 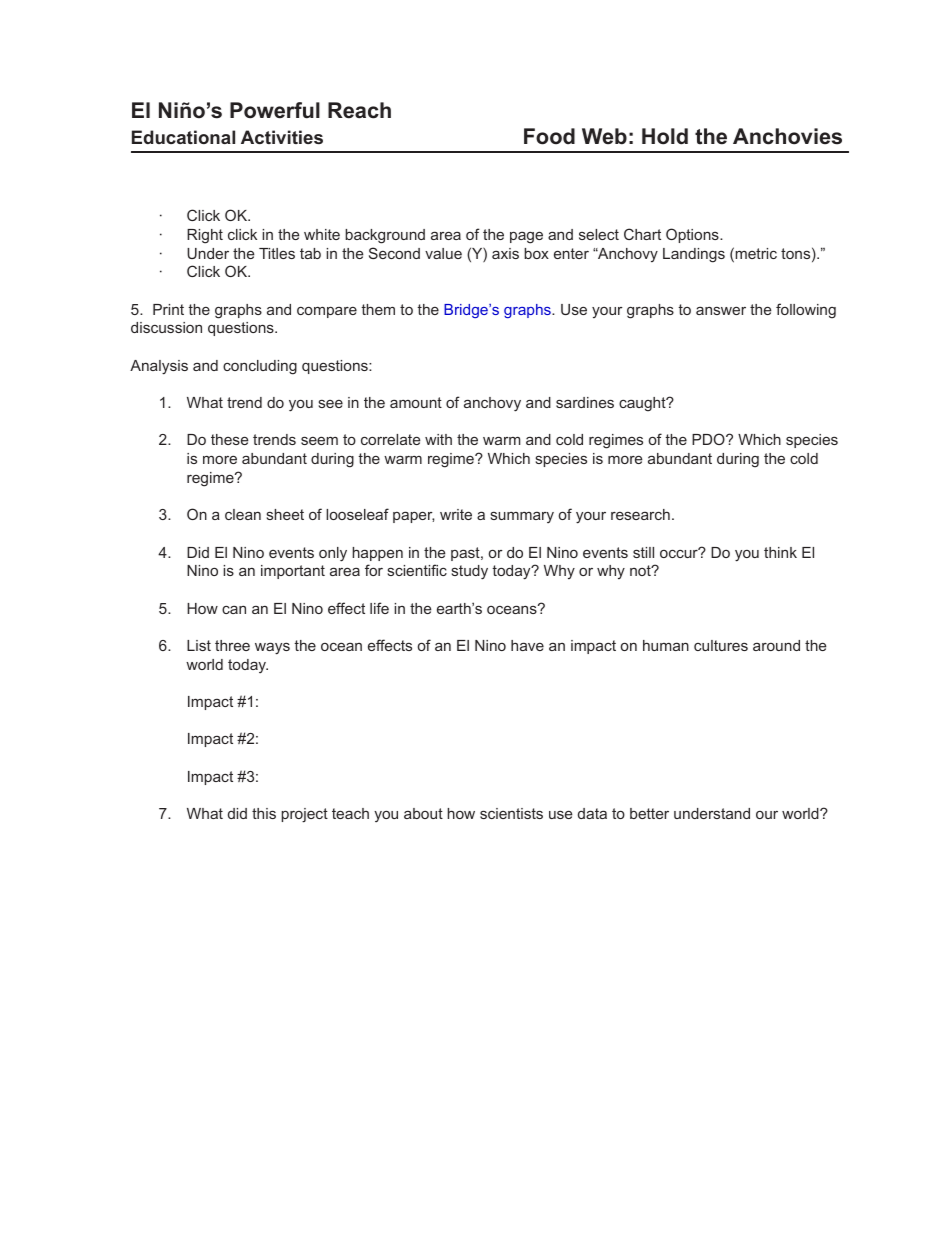 I want to click on study, so click(x=470, y=572).
